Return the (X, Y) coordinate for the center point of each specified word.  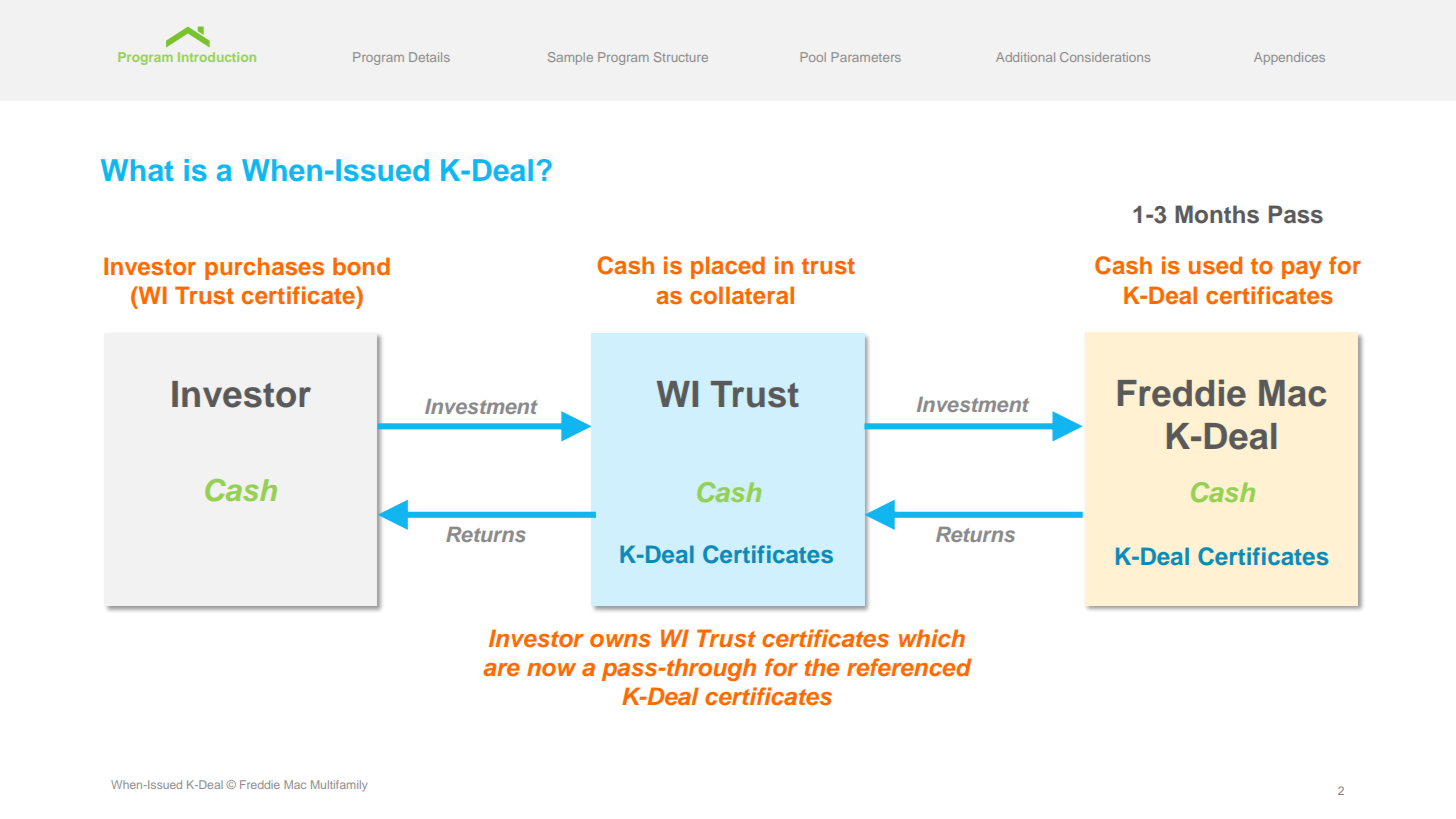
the (822, 667)
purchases (264, 268)
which (932, 638)
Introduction (217, 57)
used (1215, 265)
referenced (909, 667)
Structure (681, 57)
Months (1217, 214)
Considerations (1105, 57)
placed (728, 267)
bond (361, 266)
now (551, 669)
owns (620, 640)
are (501, 669)
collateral (742, 295)
